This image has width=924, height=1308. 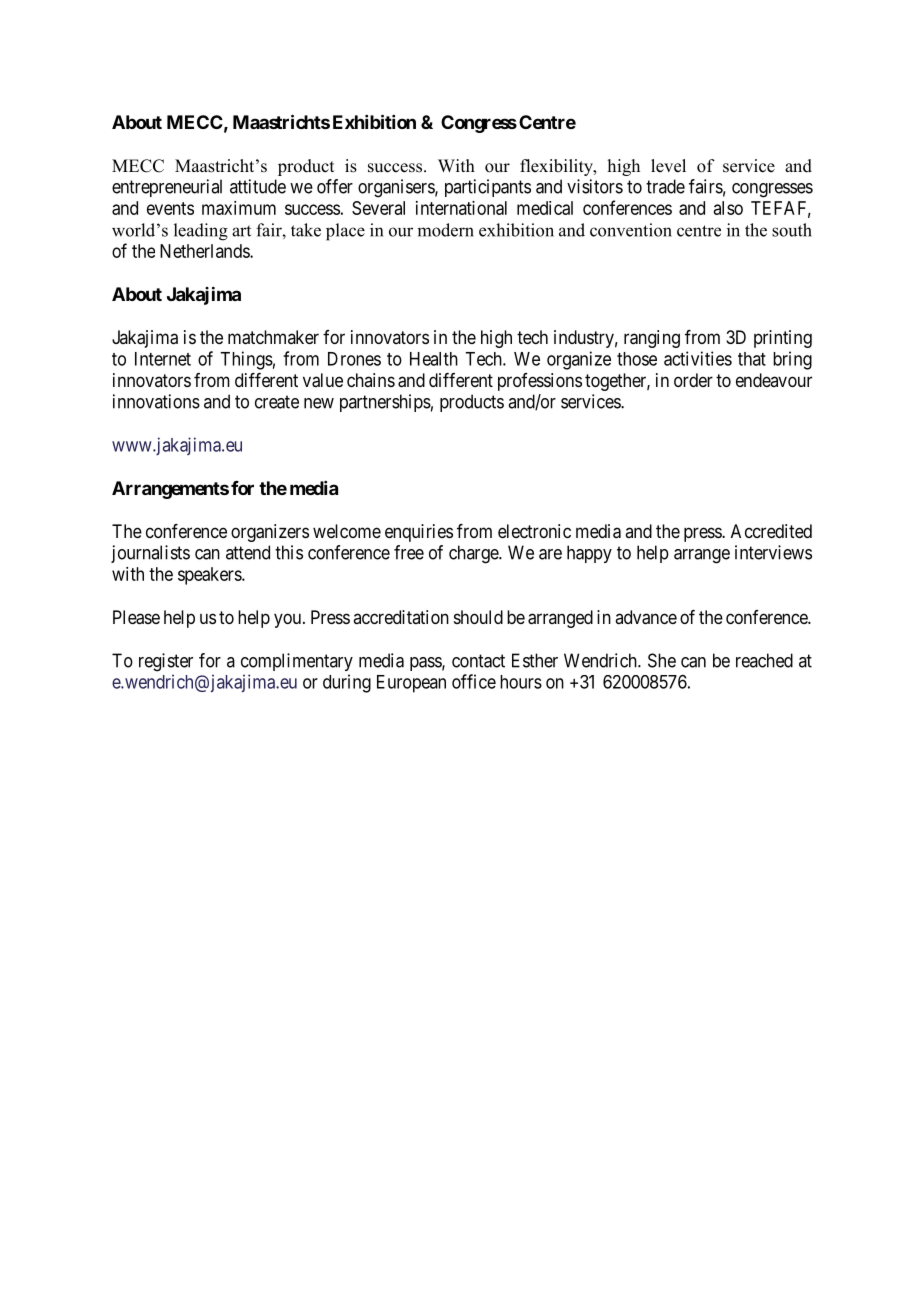 I want to click on Accredited, so click(x=771, y=531).
